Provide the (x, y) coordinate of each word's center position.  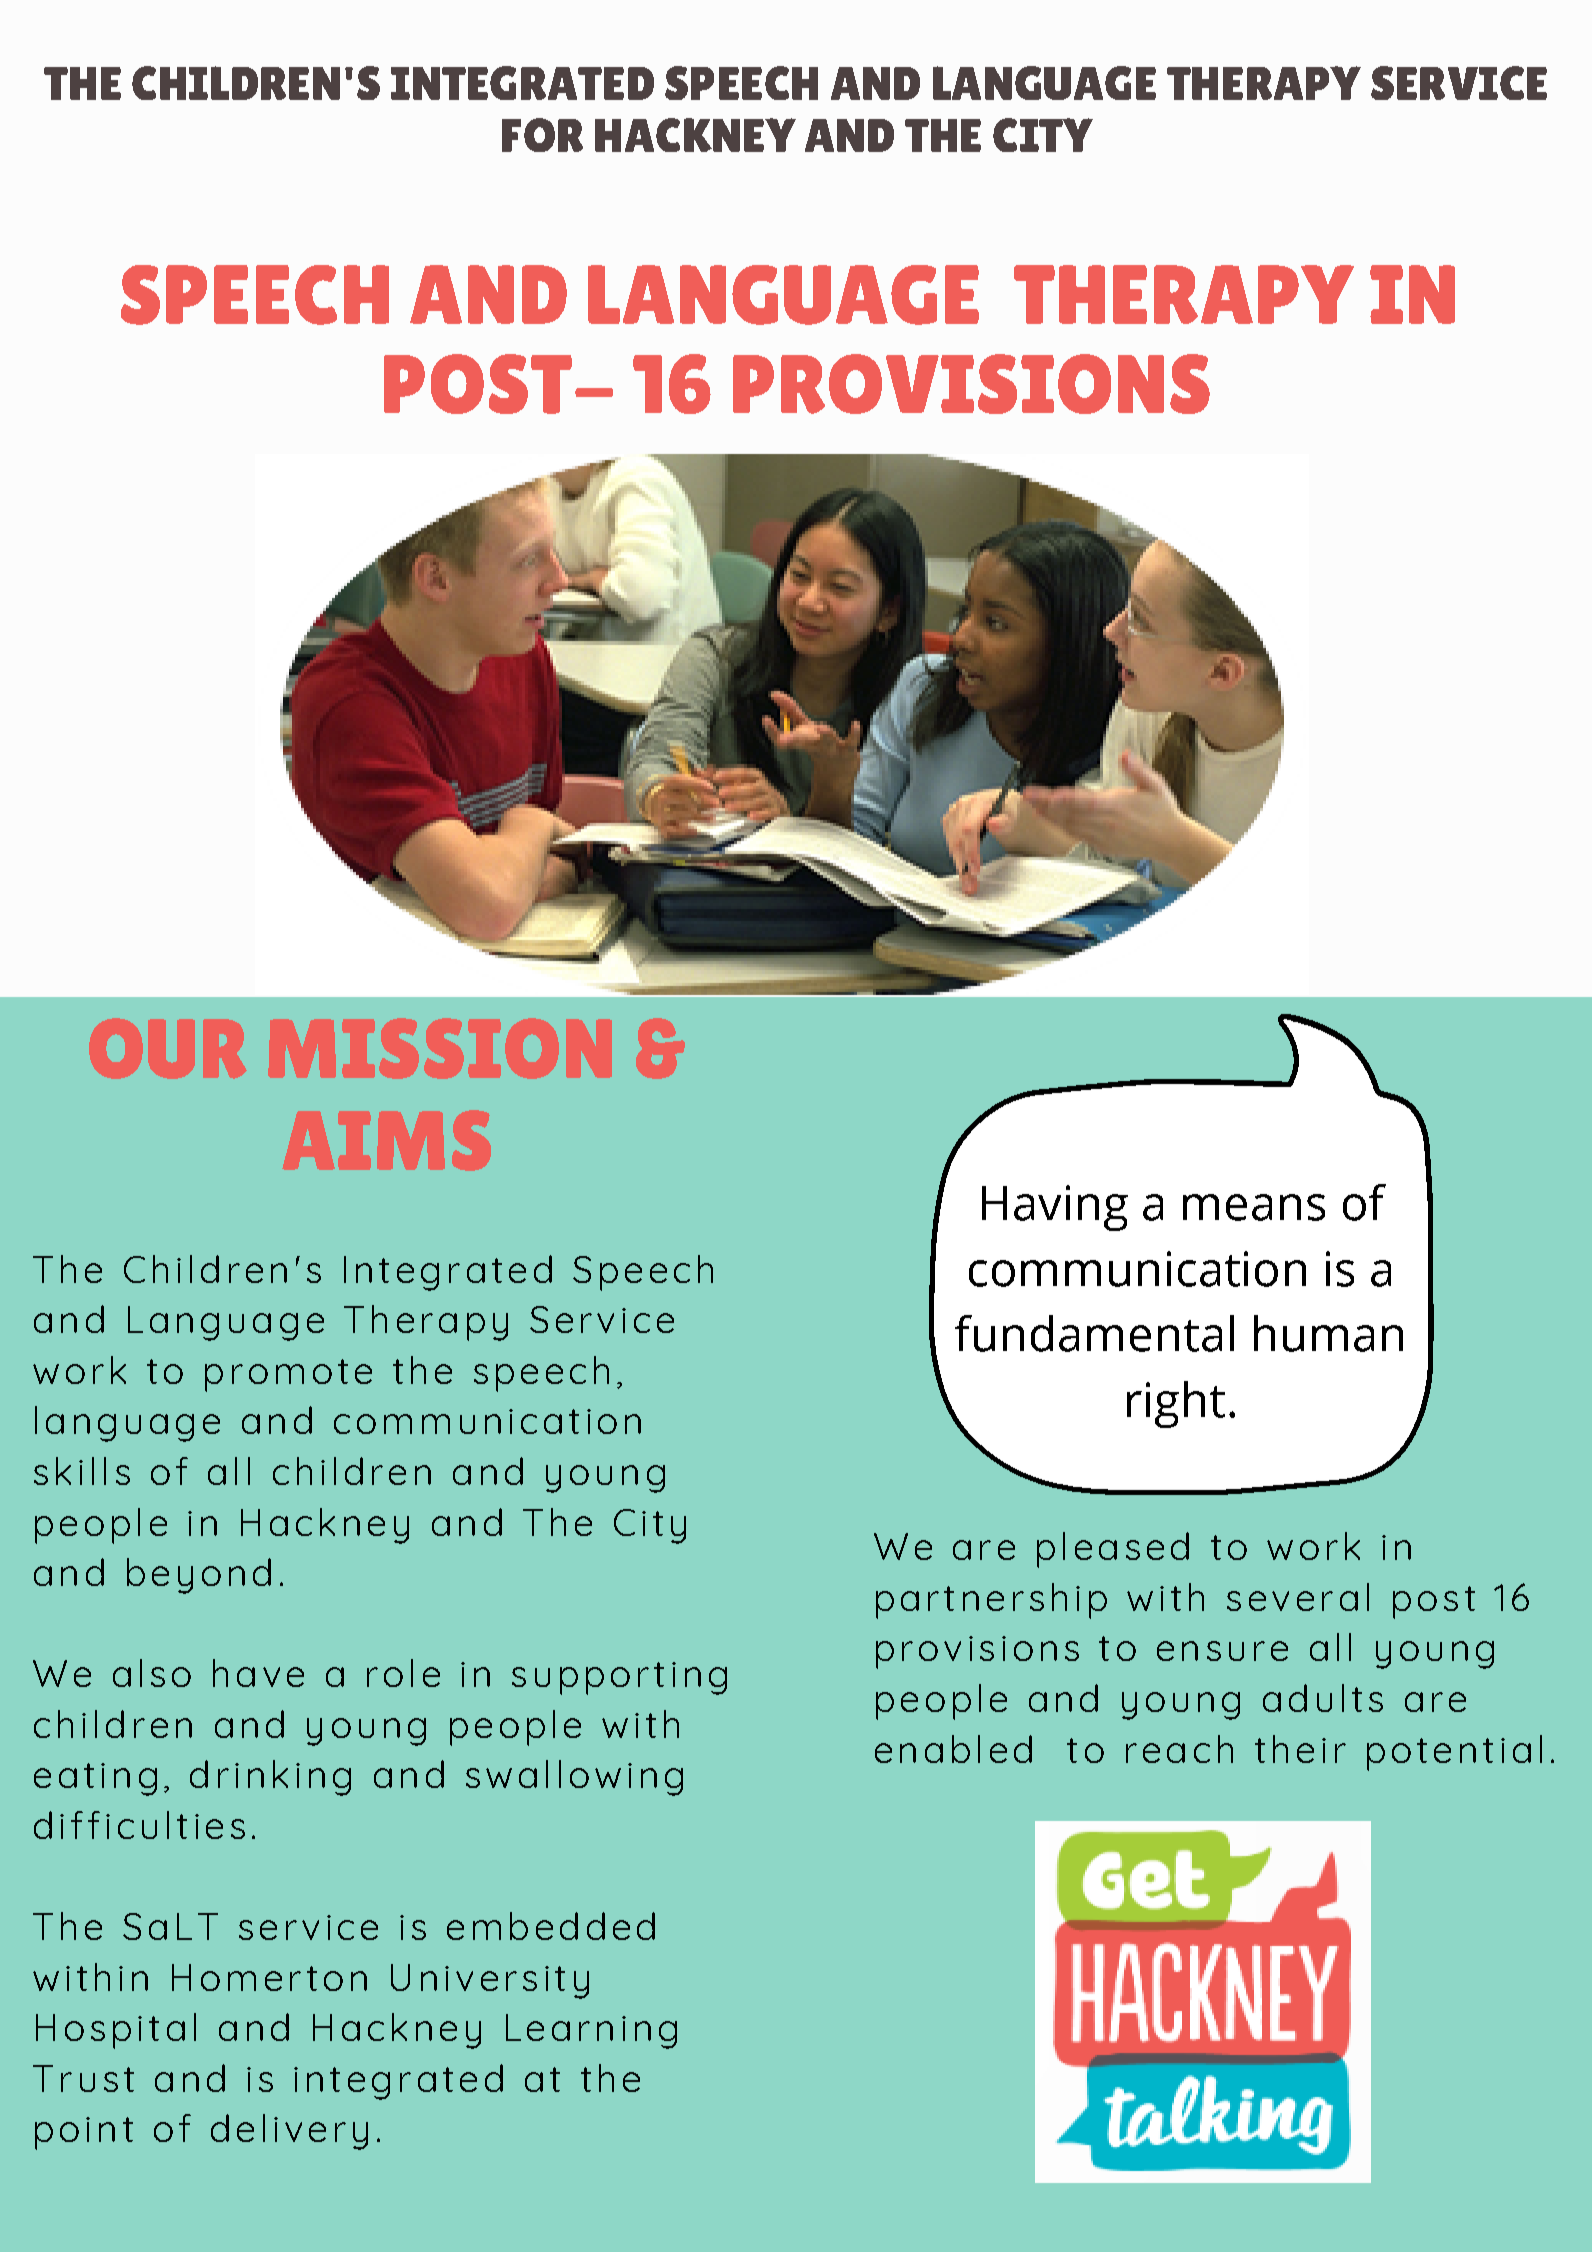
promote (288, 1375)
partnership (991, 1601)
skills (82, 1471)
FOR (542, 135)
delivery (289, 2132)
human (1328, 1333)
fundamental (1094, 1333)
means (1254, 1207)
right (1176, 1404)
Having (1055, 1208)
